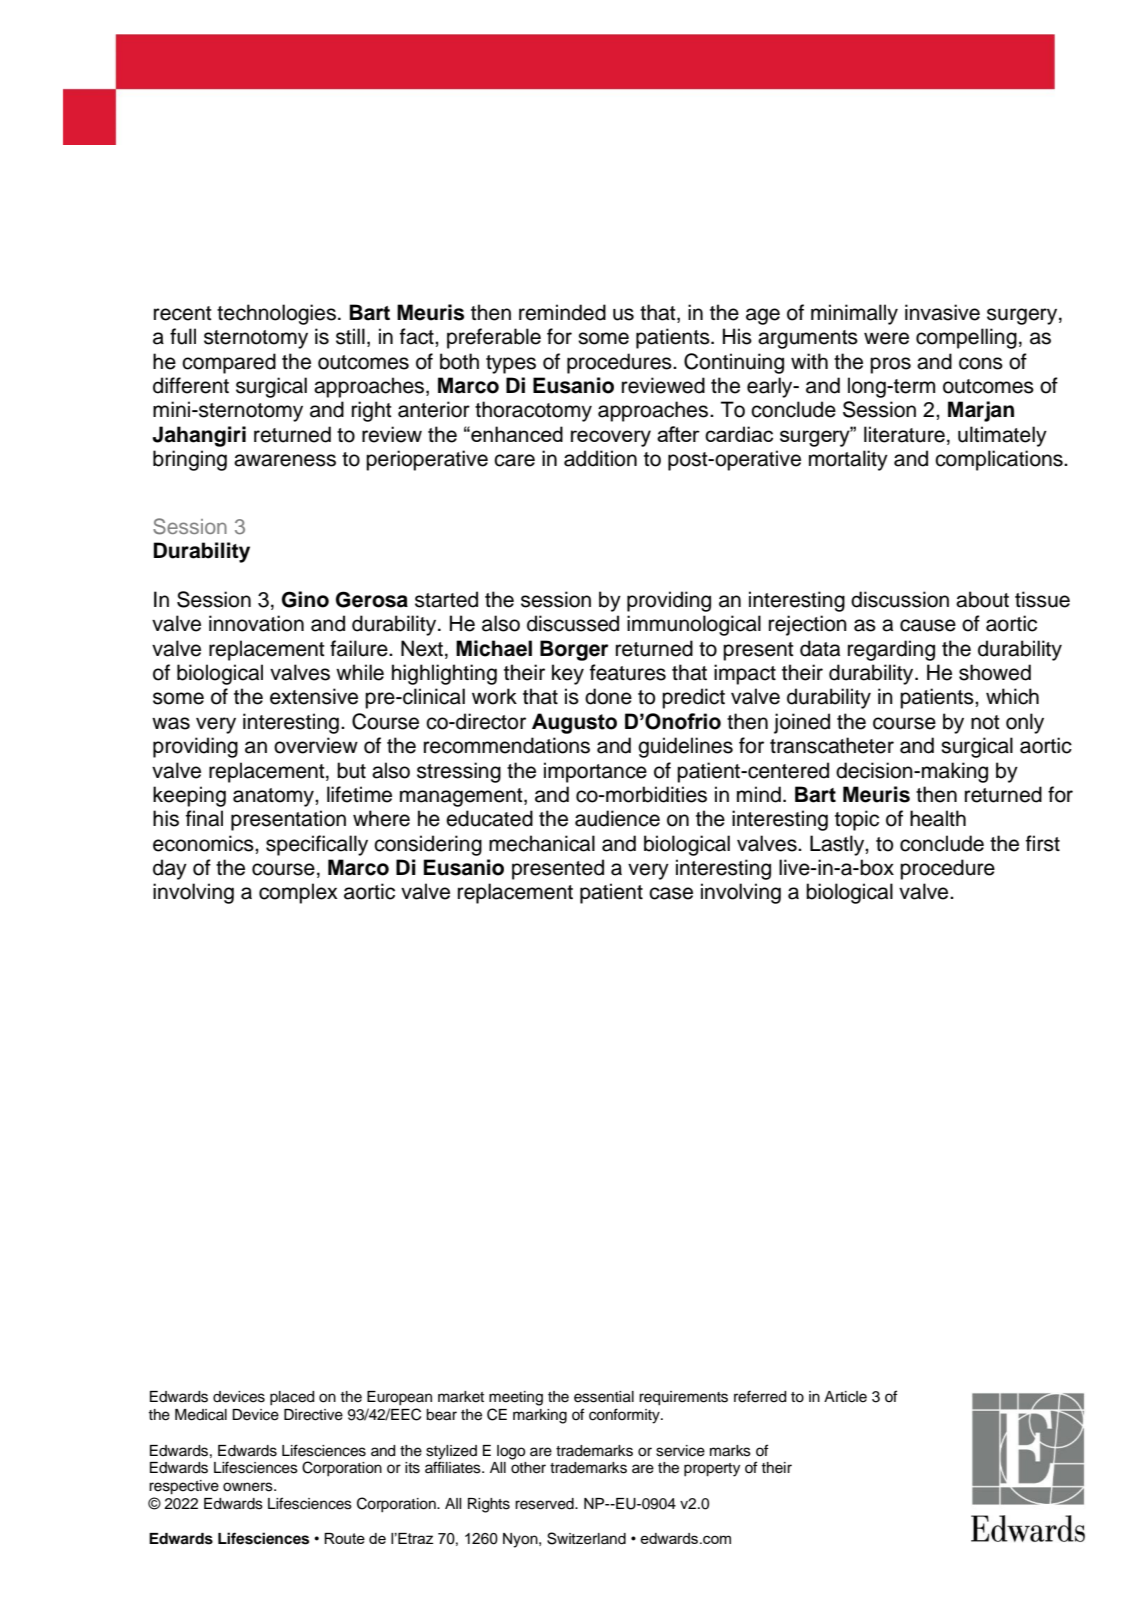  What do you see at coordinates (1025, 723) in the screenshot?
I see `only` at bounding box center [1025, 723].
